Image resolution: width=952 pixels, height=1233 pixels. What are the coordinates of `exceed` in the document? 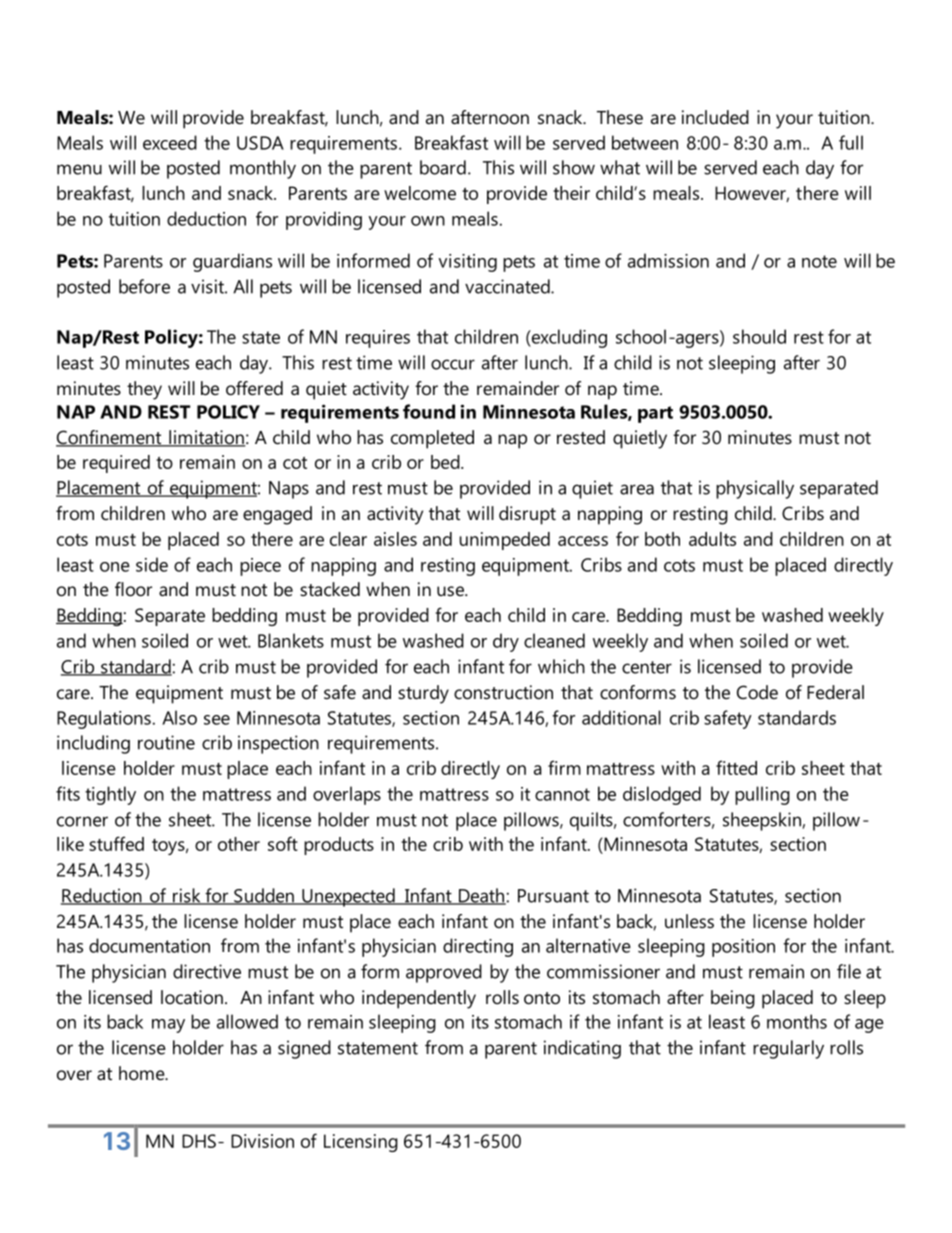 It's located at (170, 142).
